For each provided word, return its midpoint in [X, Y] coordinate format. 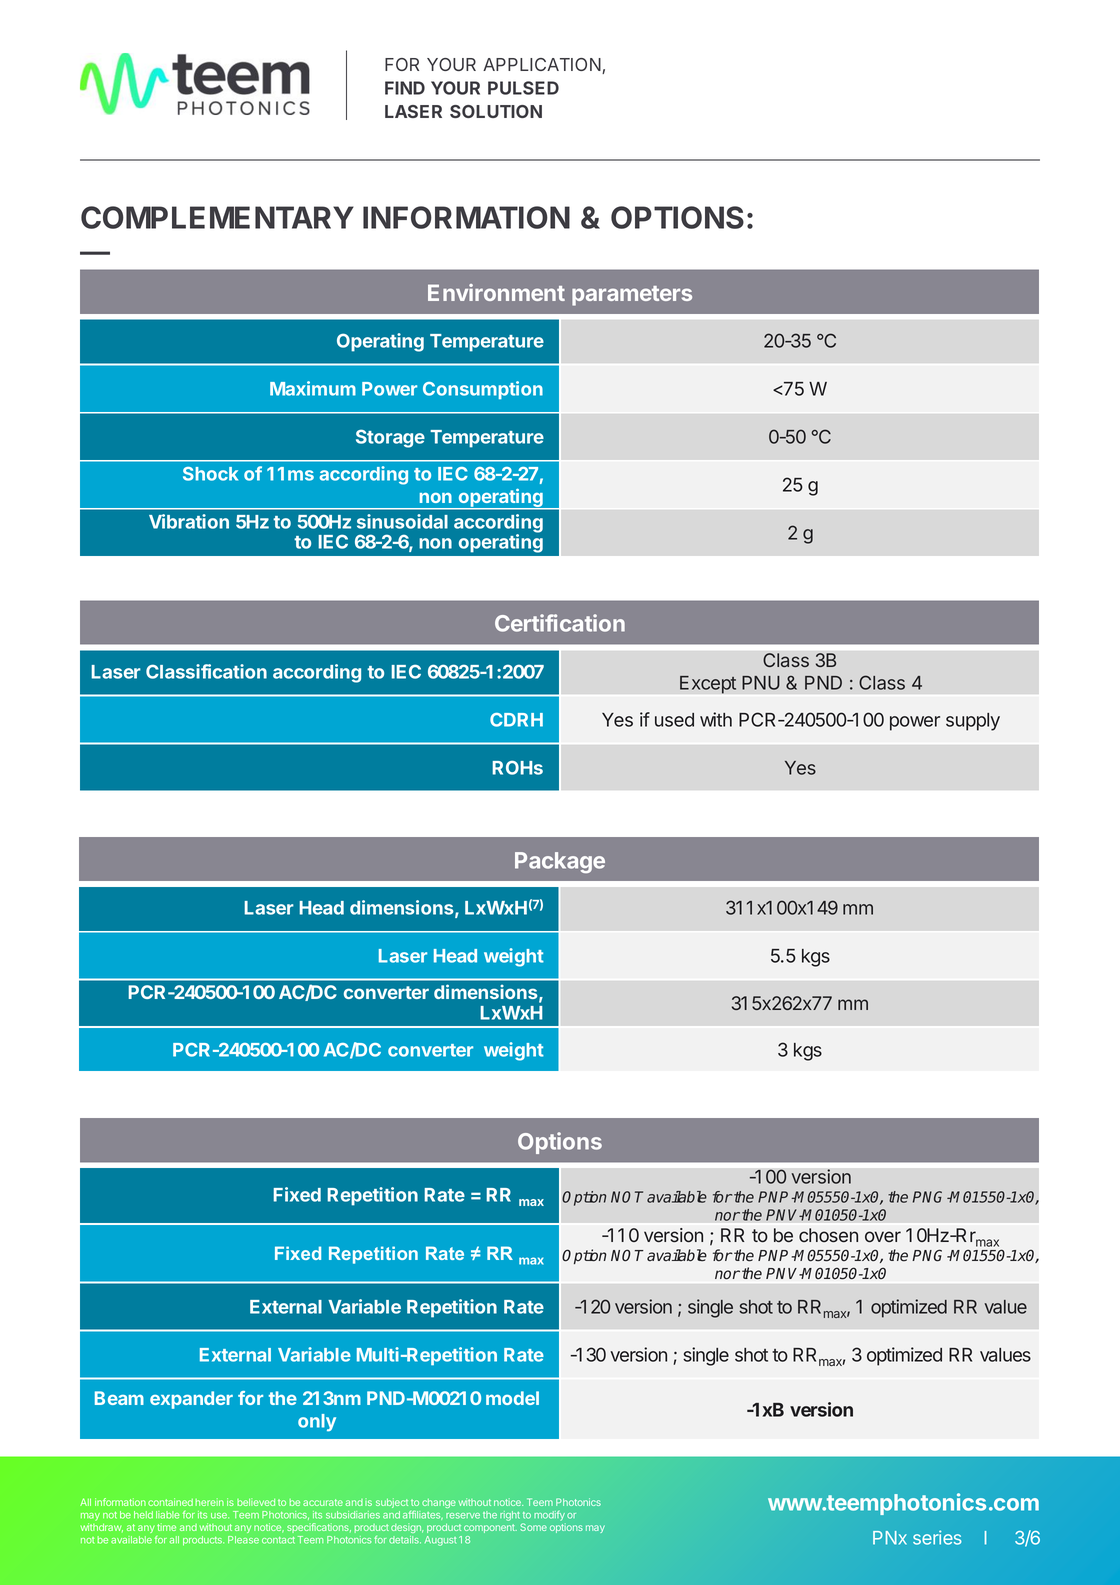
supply [973, 722]
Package [560, 862]
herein [209, 1502]
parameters [632, 296]
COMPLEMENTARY [217, 217]
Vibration [189, 521]
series [937, 1537]
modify [550, 1517]
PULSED [523, 88]
